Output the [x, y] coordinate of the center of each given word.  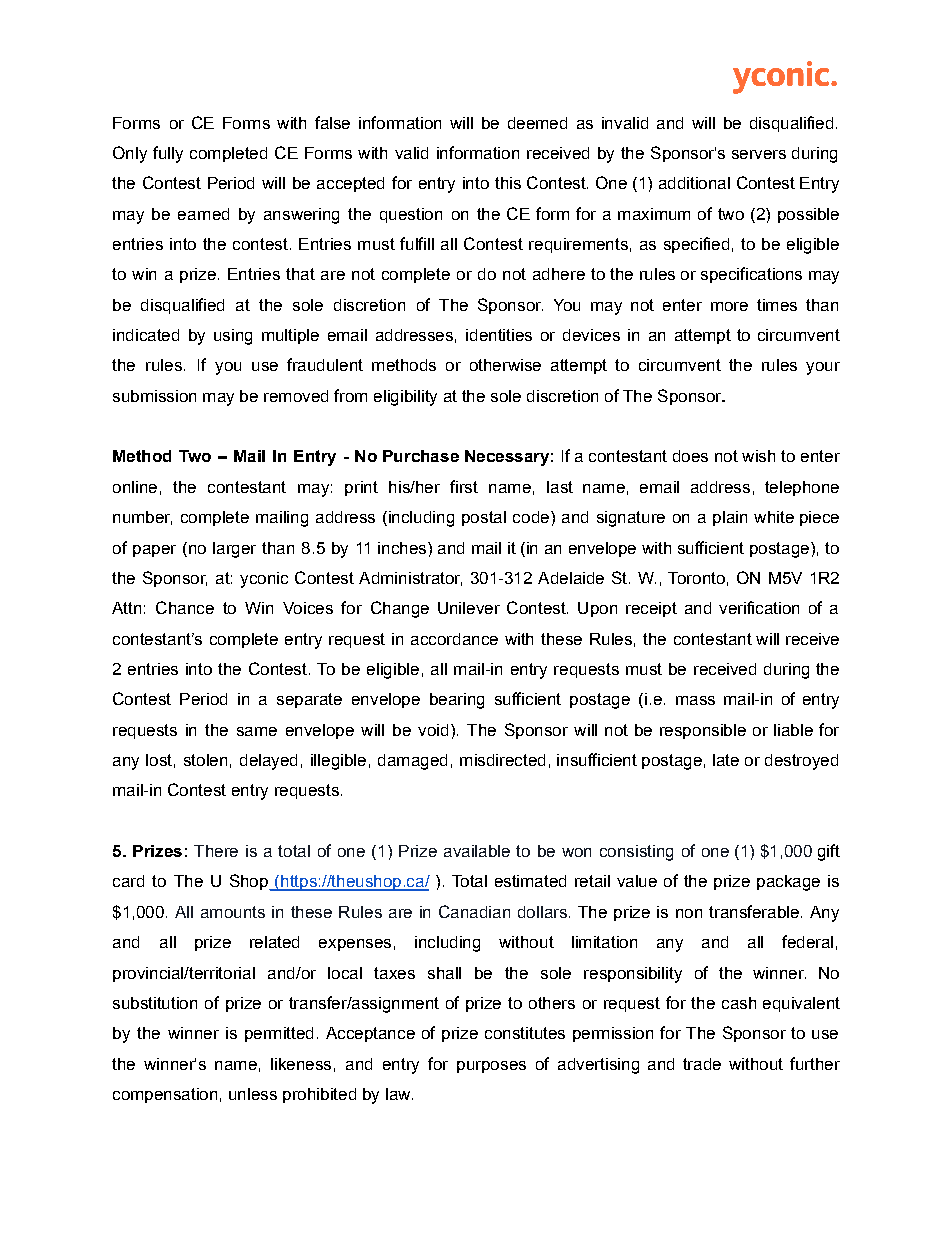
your [823, 368]
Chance [185, 607]
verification [759, 607]
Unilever [469, 608]
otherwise [505, 365]
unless [253, 1094]
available [477, 851]
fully [168, 154]
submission [154, 396]
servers [759, 154]
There [216, 851]
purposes [491, 1067]
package [788, 883]
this [508, 183]
